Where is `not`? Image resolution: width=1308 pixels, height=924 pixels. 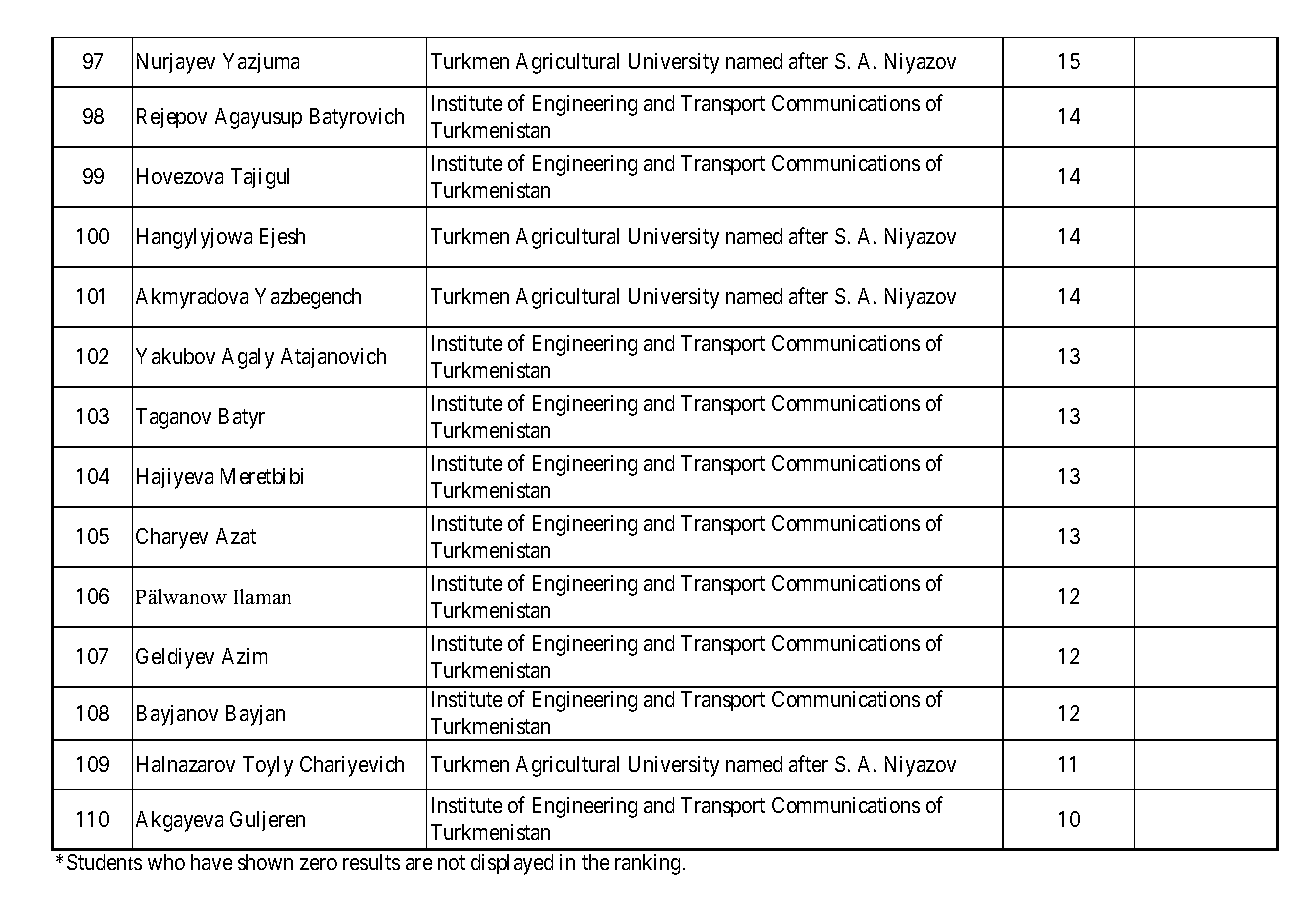 not is located at coordinates (451, 863).
